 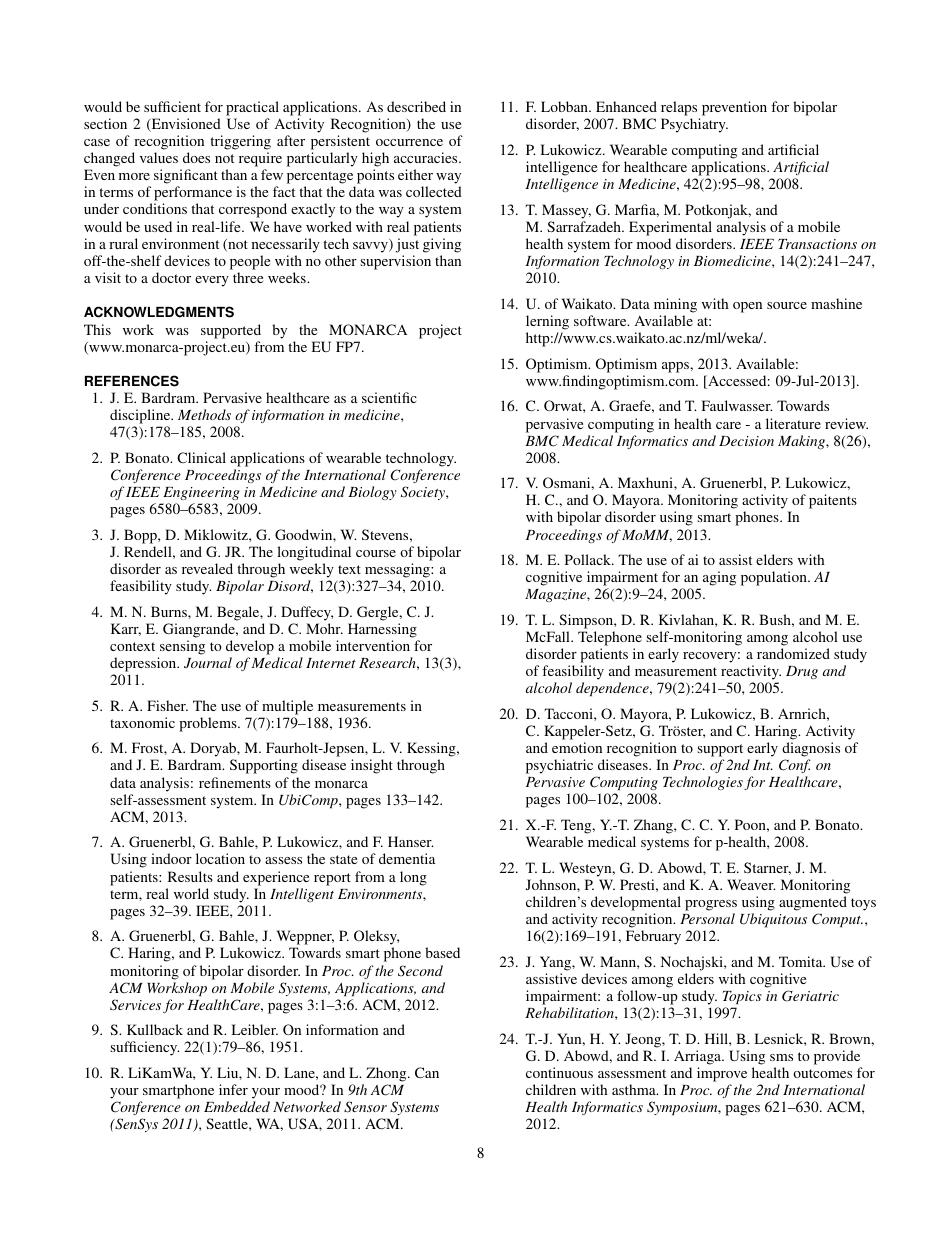 I want to click on continuous, so click(x=559, y=1072).
